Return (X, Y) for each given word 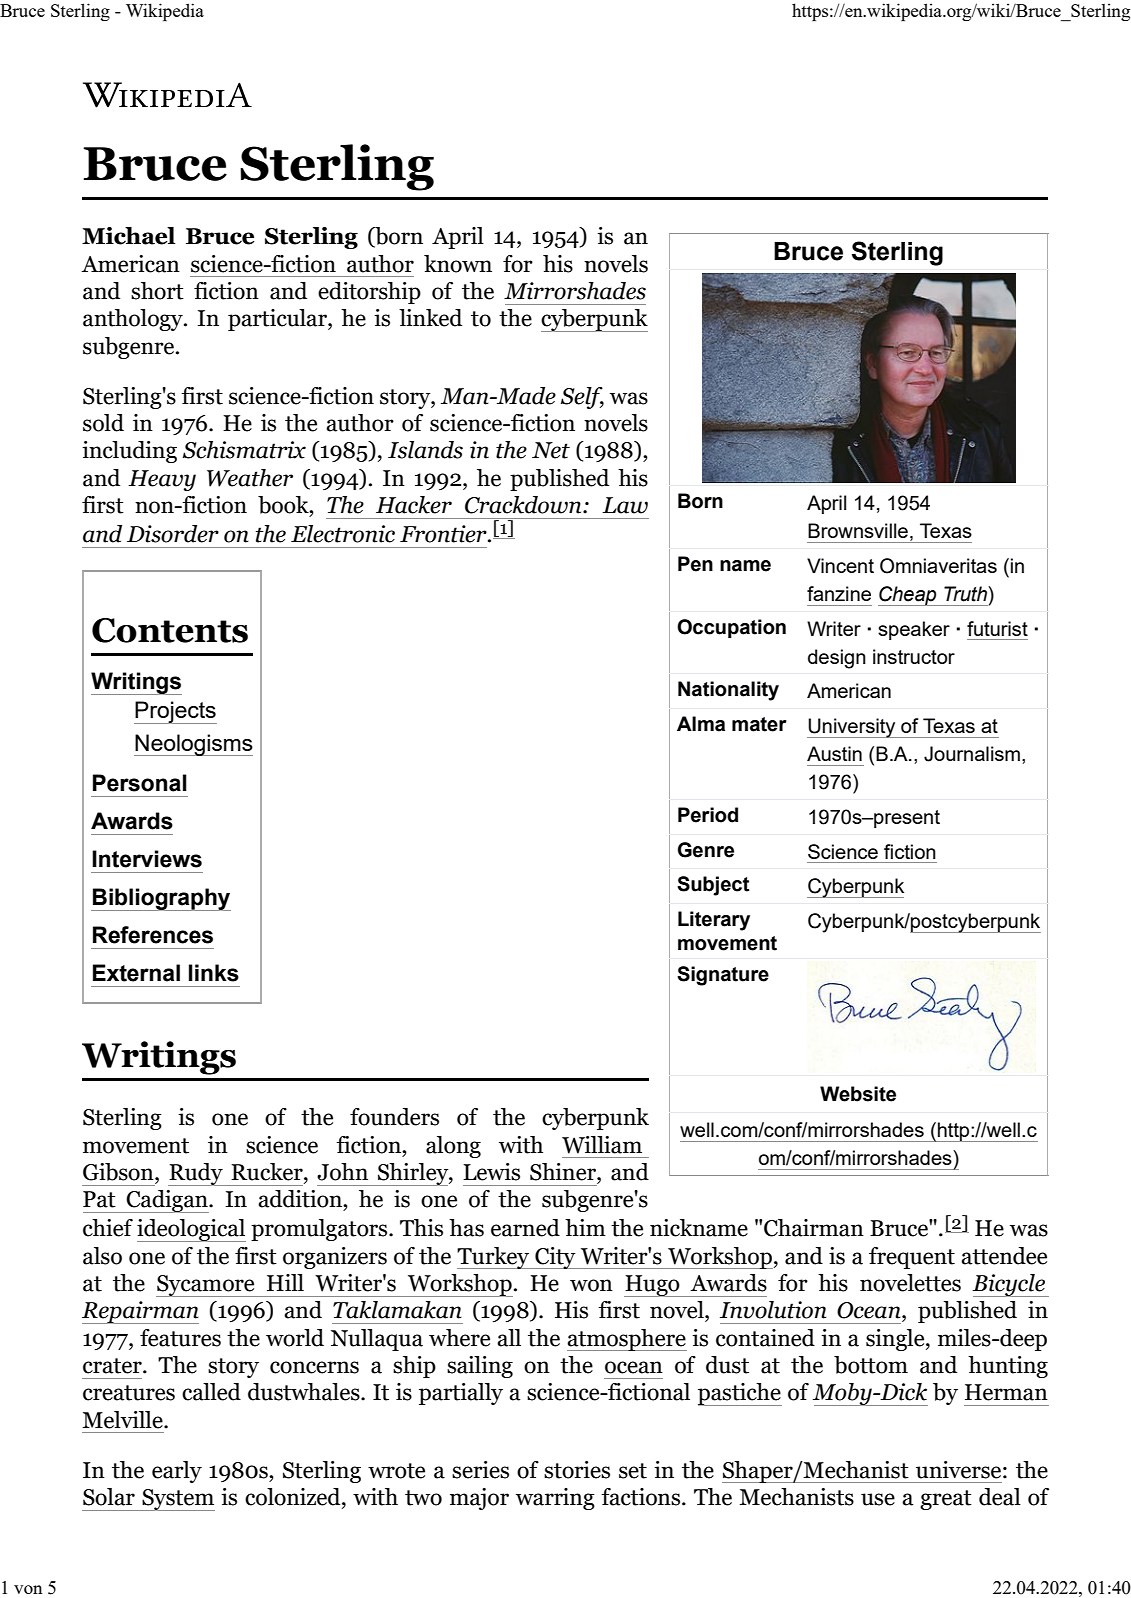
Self (582, 398)
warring (555, 1499)
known (458, 264)
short (157, 291)
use (878, 1499)
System (177, 1500)
